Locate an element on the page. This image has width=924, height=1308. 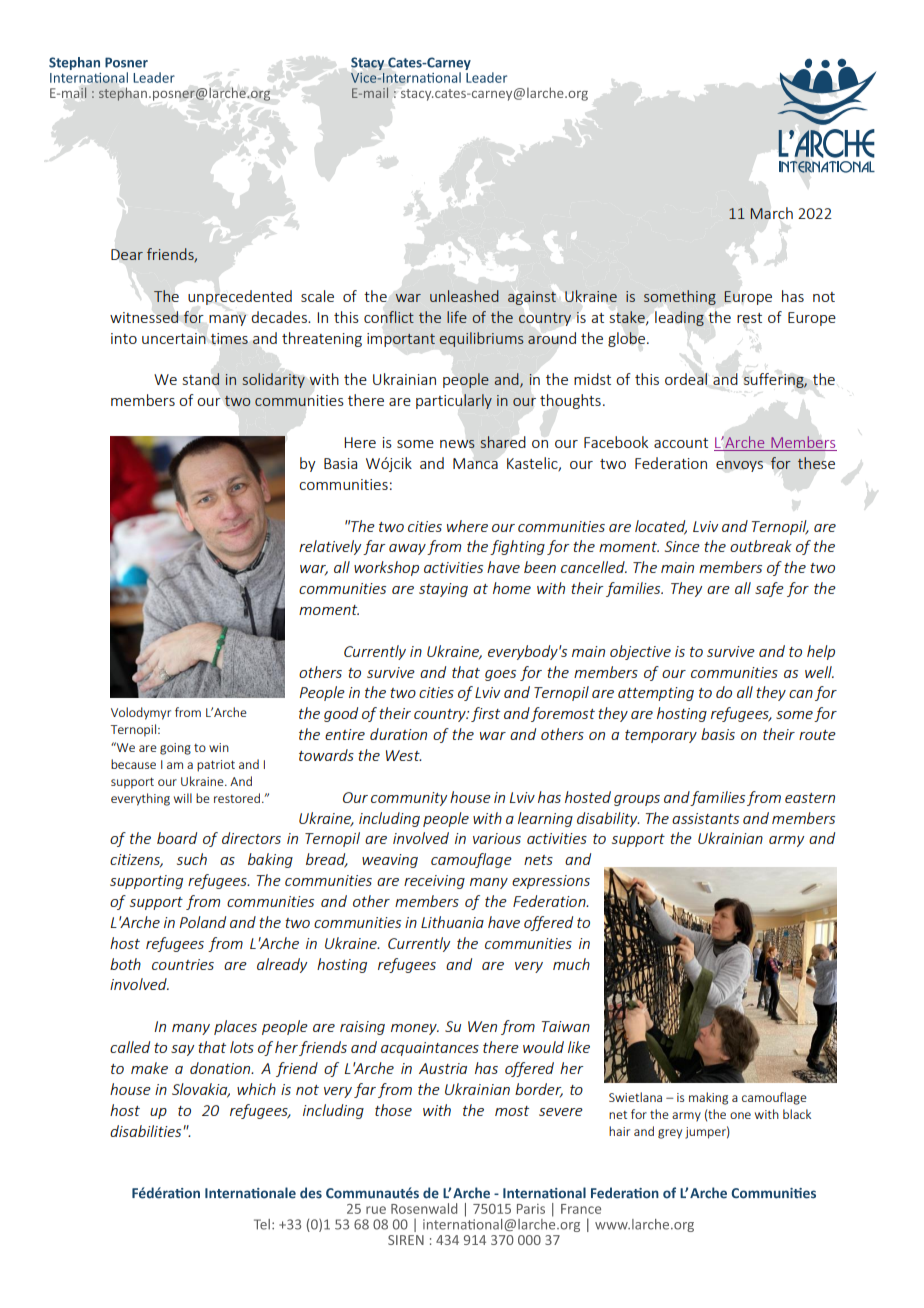
well is located at coordinates (819, 672).
